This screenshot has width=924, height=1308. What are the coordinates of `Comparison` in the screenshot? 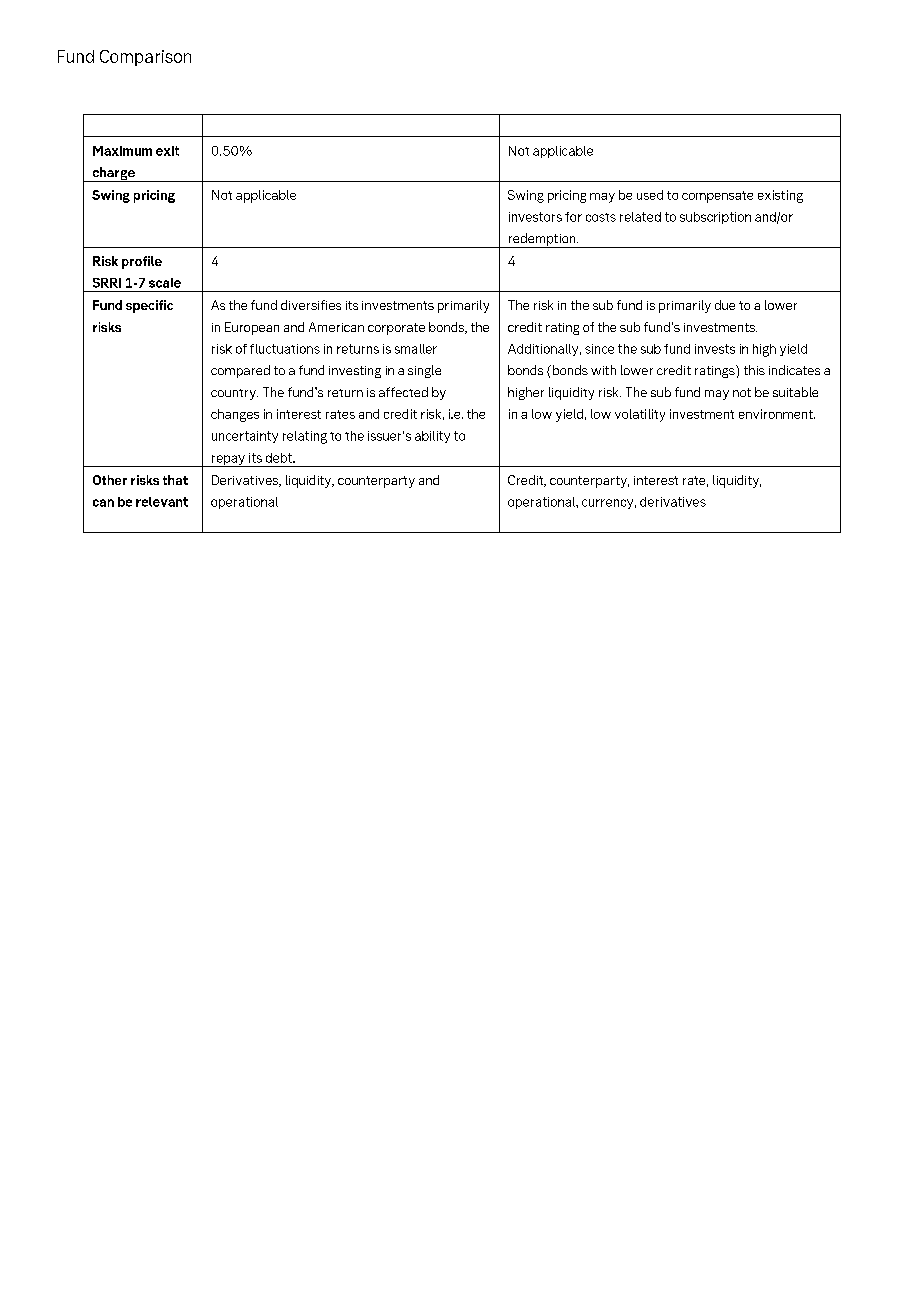 It's located at (145, 58).
